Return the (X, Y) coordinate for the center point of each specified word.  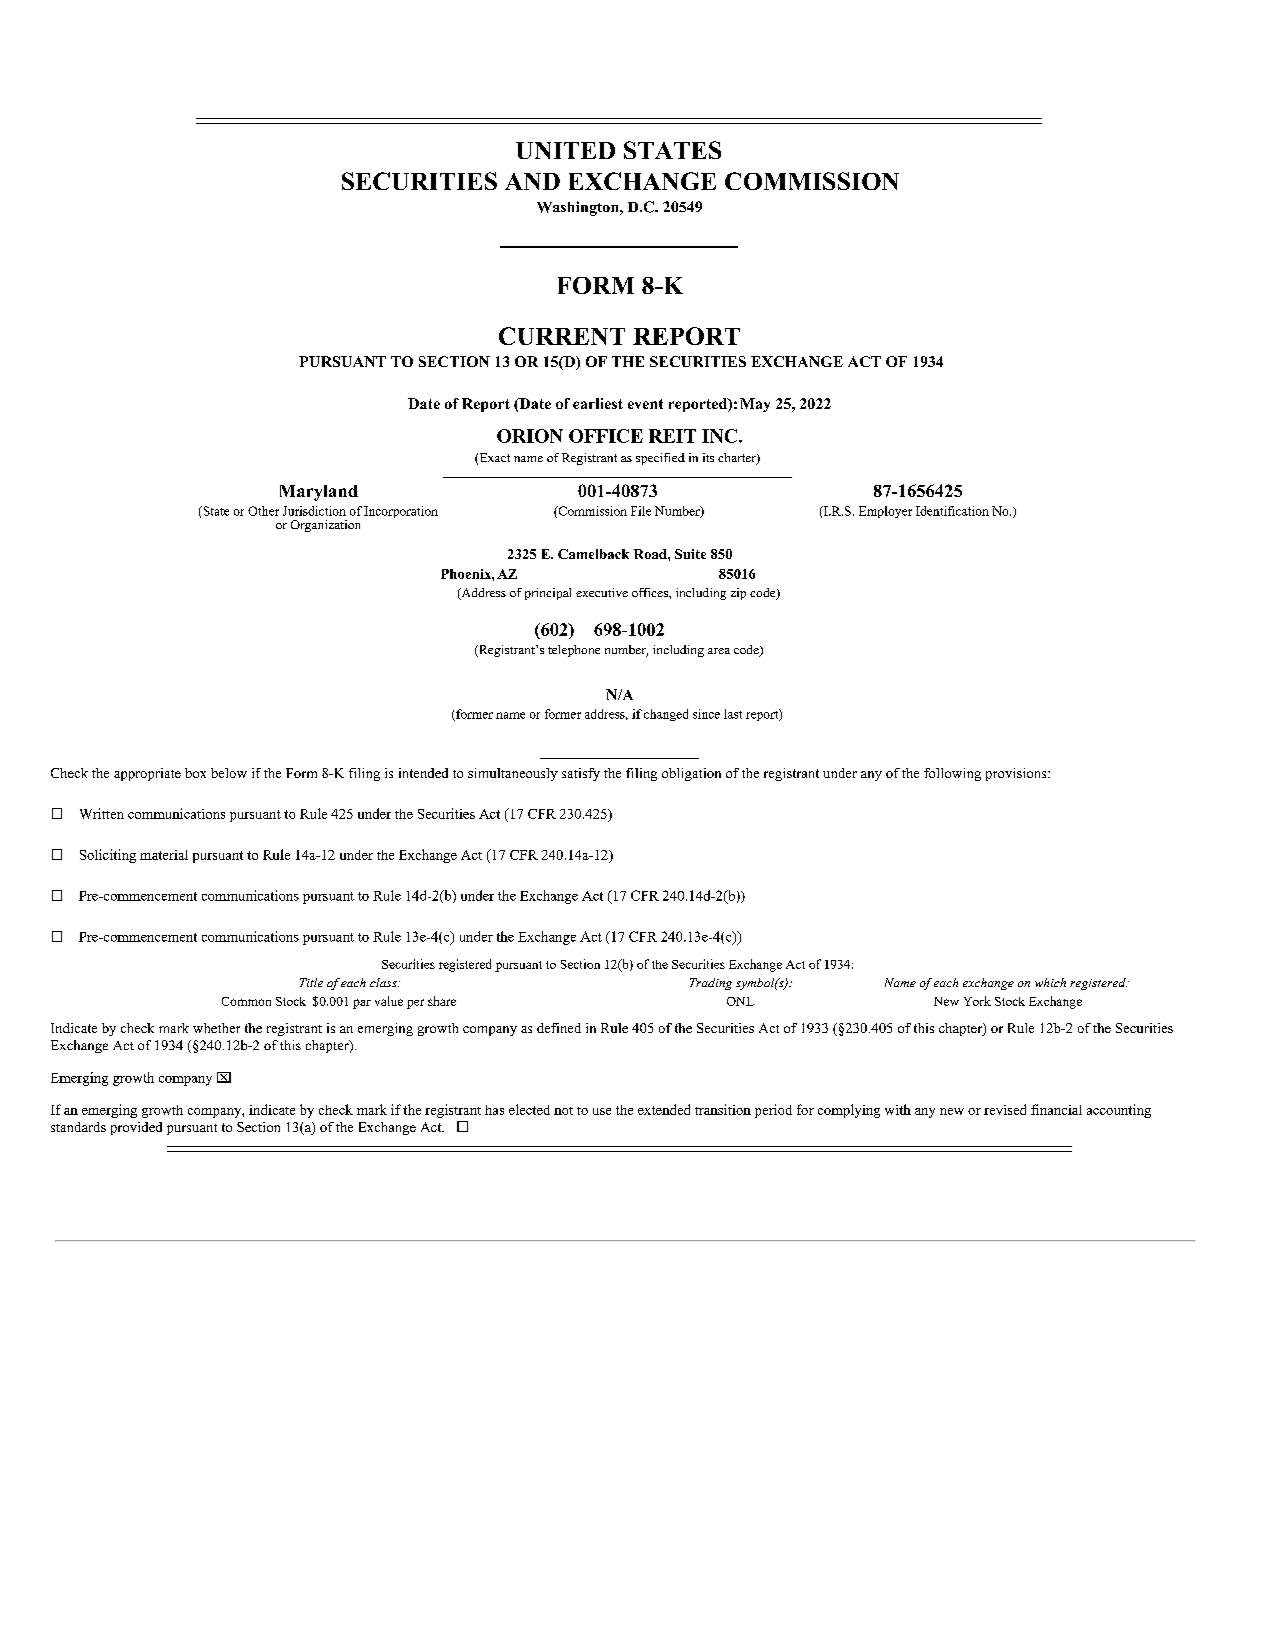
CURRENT (562, 336)
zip (738, 594)
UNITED (565, 150)
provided (136, 1128)
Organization (325, 526)
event (645, 404)
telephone (574, 651)
